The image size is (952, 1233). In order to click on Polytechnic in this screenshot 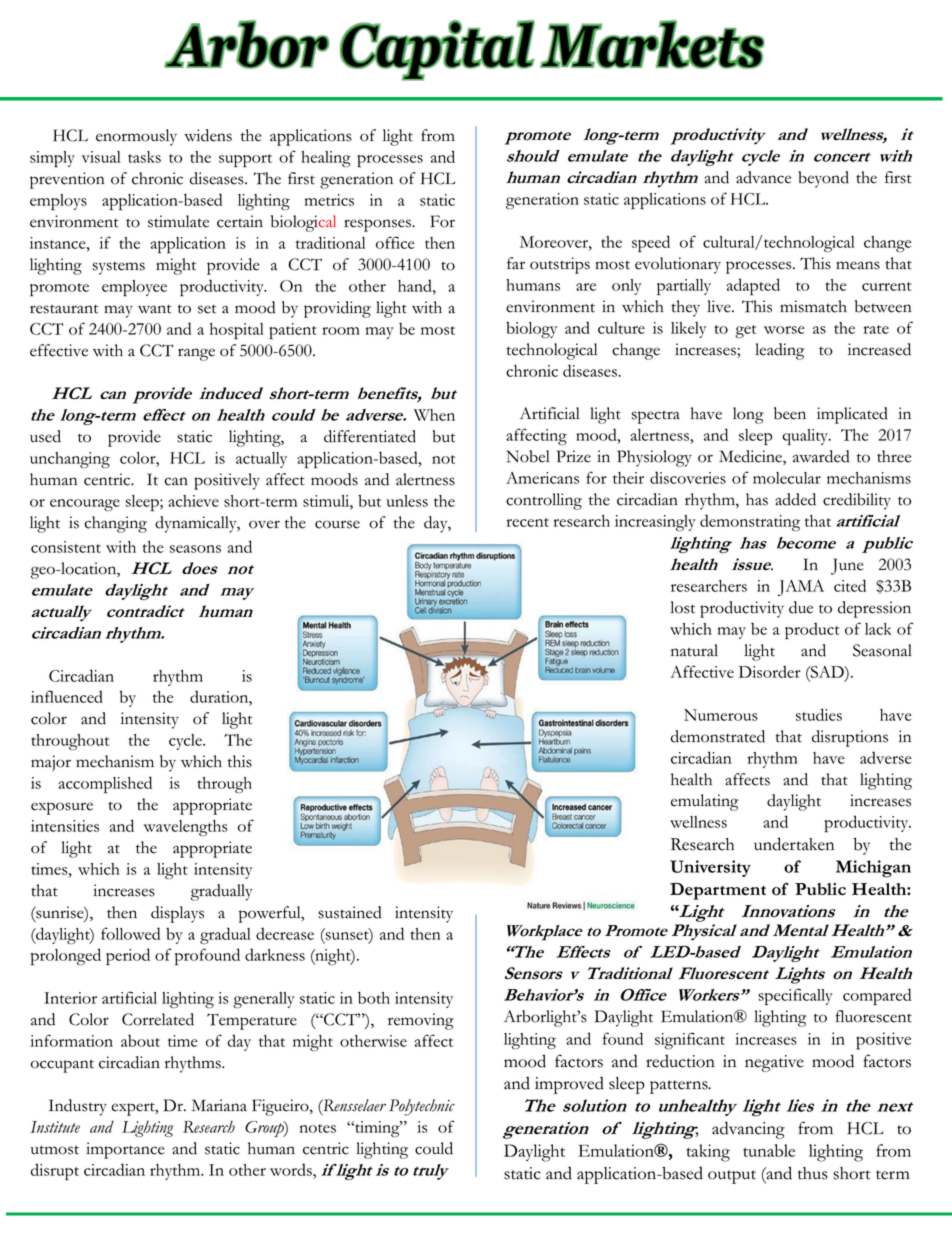, I will do `click(422, 1107)`.
